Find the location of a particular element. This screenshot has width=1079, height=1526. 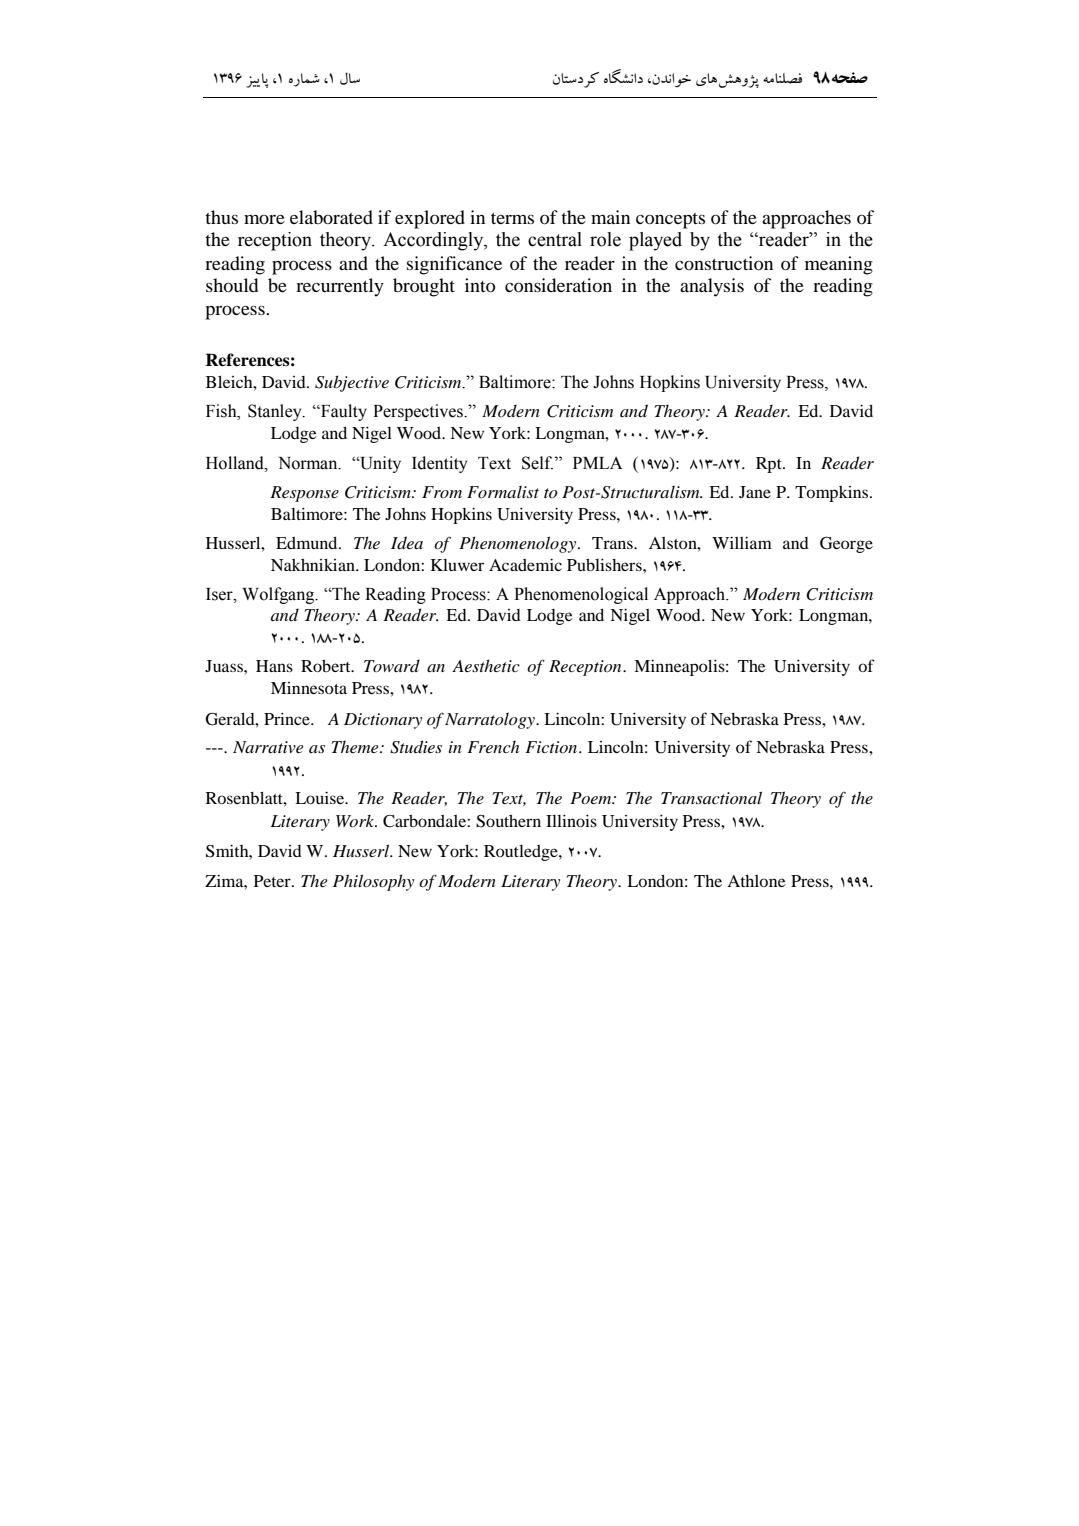

Peter is located at coordinates (273, 881).
